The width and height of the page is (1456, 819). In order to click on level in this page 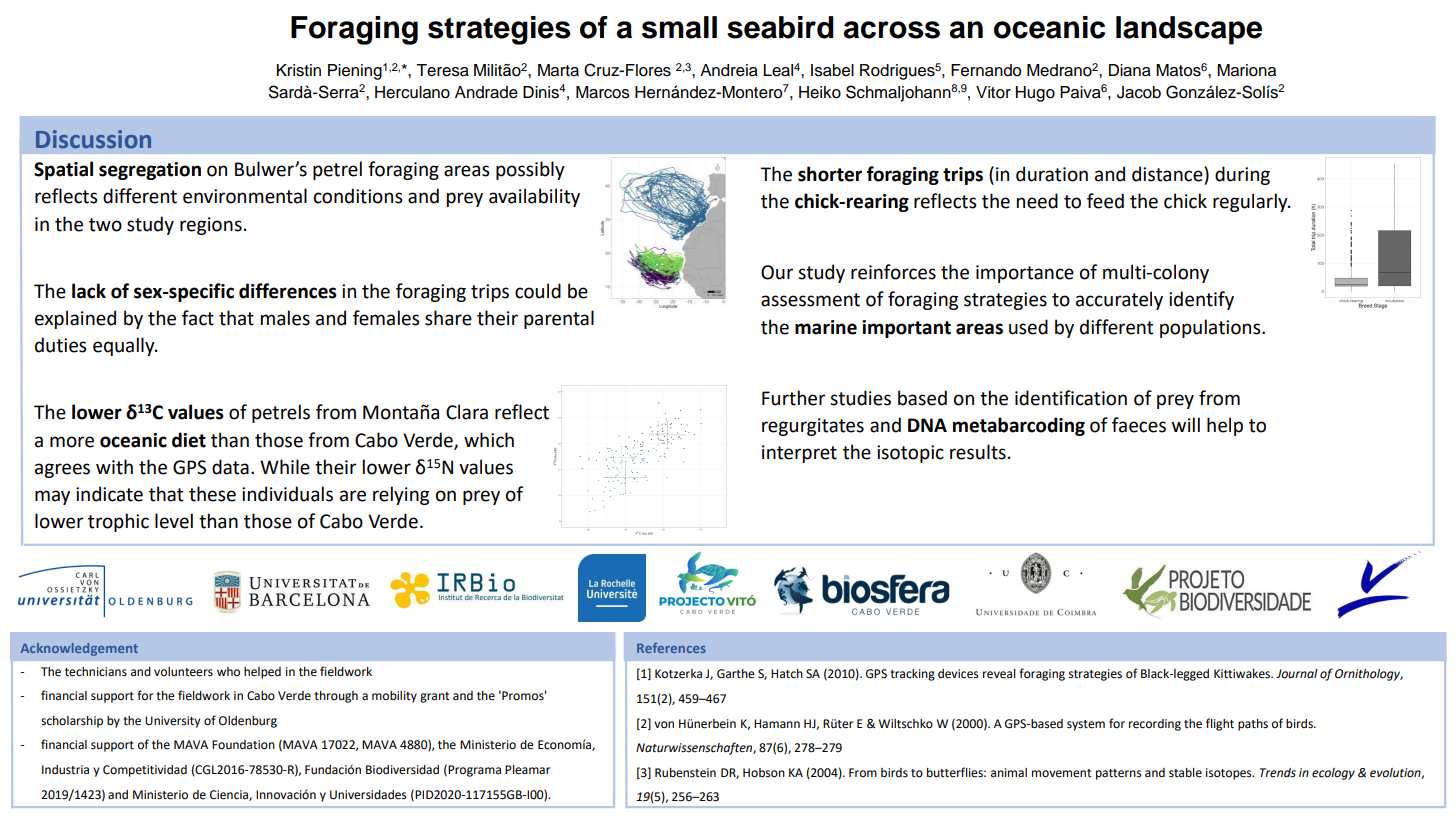, I will do `click(174, 521)`.
